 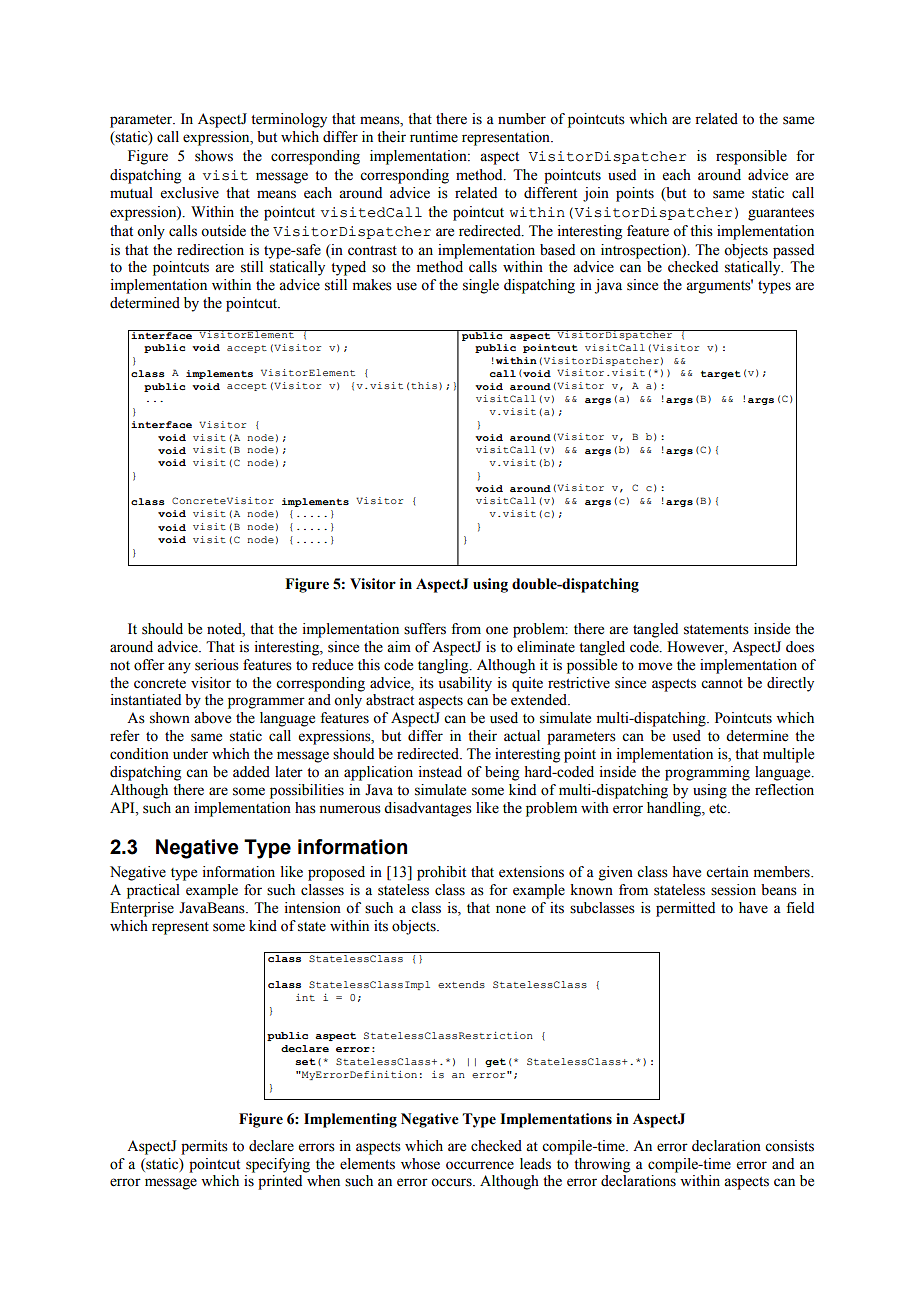 I want to click on responsible, so click(x=751, y=157).
